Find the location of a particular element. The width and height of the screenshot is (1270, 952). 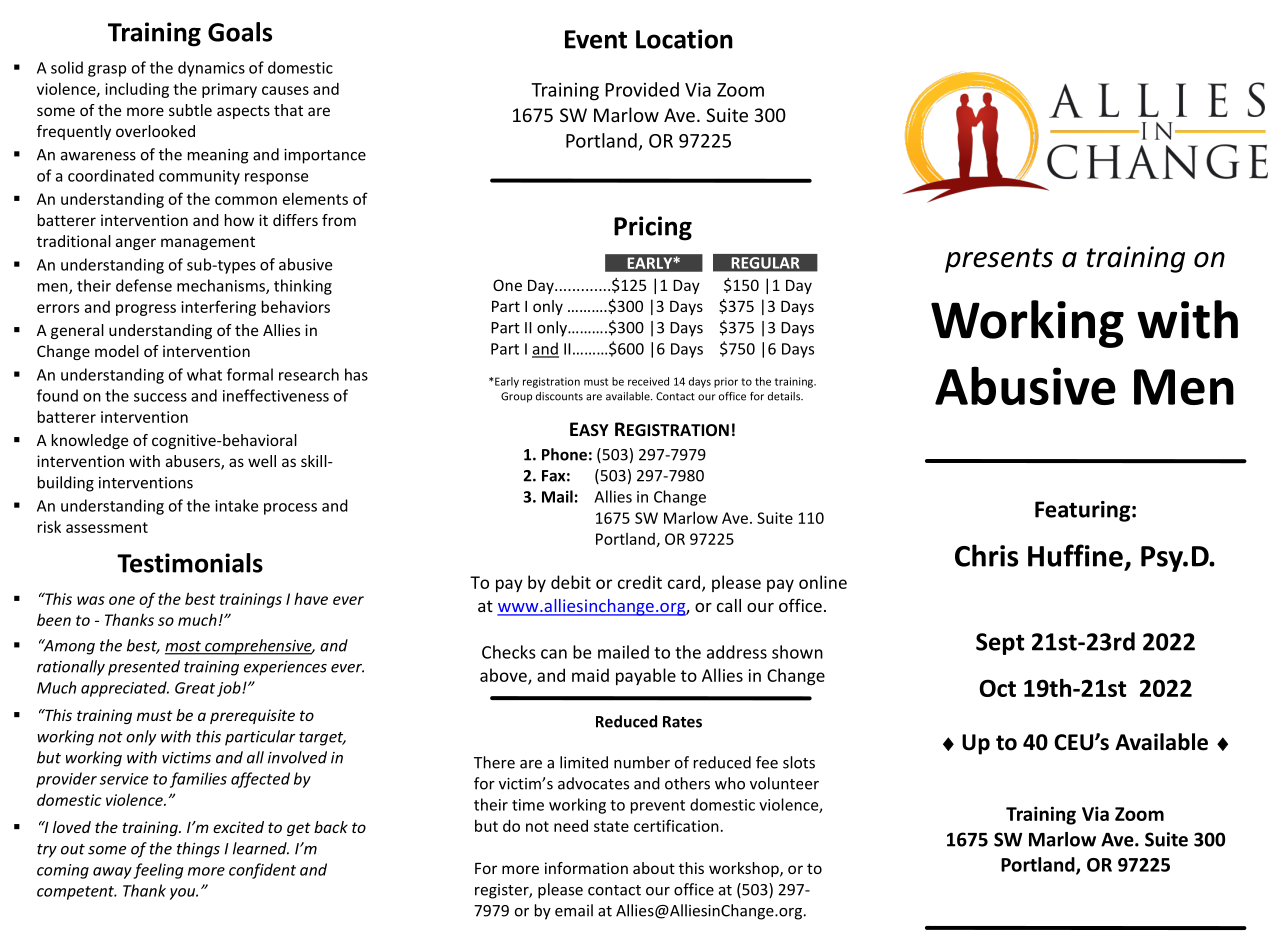

Group is located at coordinates (516, 397).
